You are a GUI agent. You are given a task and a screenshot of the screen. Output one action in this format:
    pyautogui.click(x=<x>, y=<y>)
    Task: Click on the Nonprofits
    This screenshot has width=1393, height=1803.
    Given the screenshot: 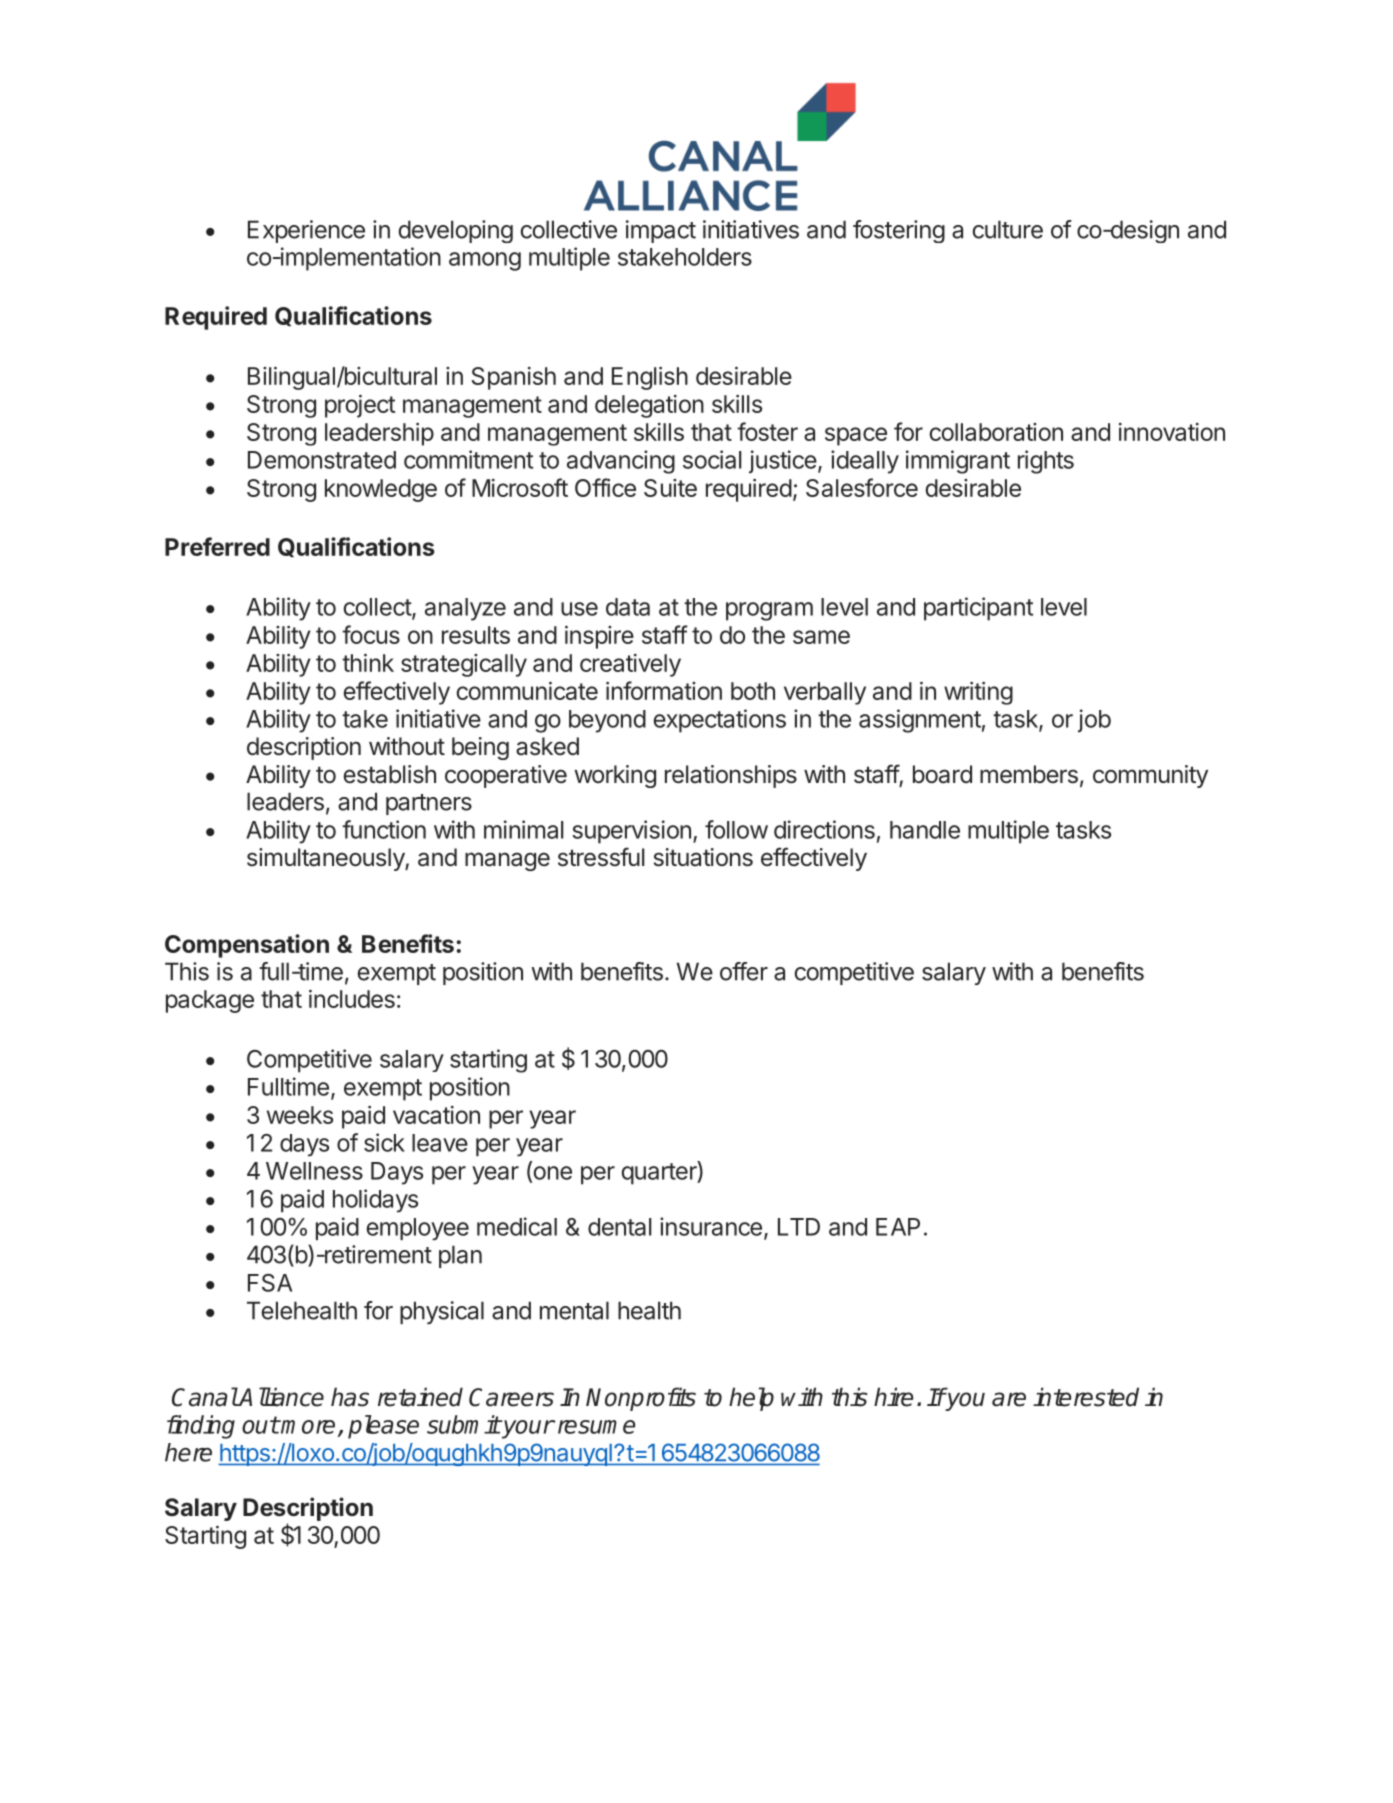 What is the action you would take?
    pyautogui.click(x=641, y=1399)
